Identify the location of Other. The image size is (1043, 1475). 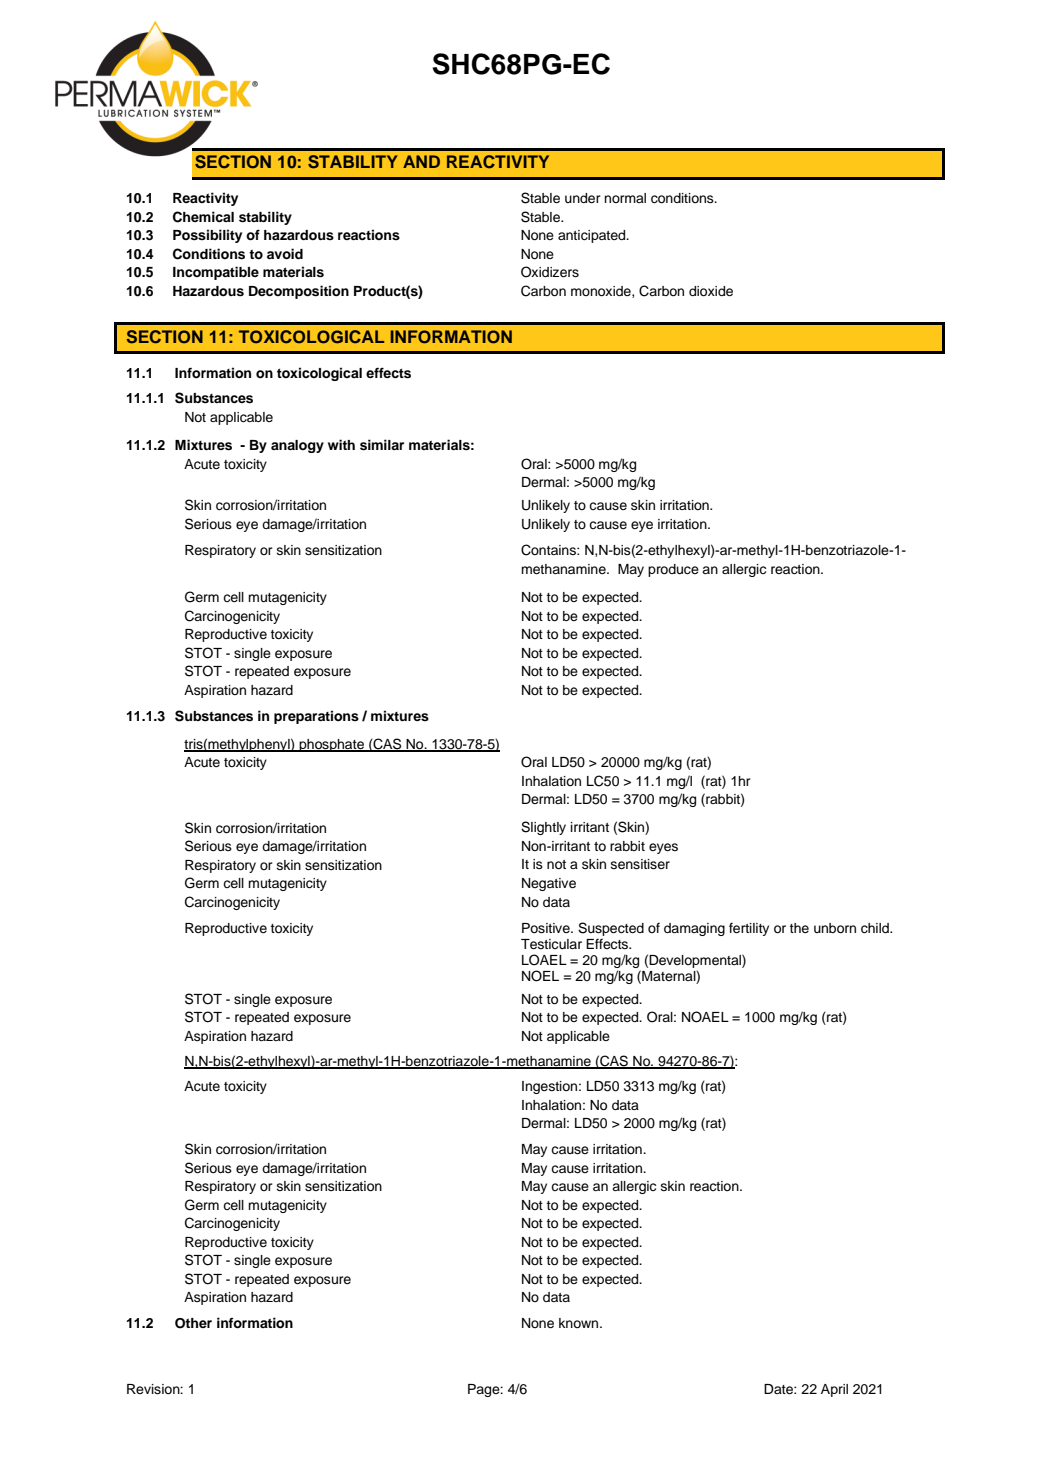
(193, 1323).
